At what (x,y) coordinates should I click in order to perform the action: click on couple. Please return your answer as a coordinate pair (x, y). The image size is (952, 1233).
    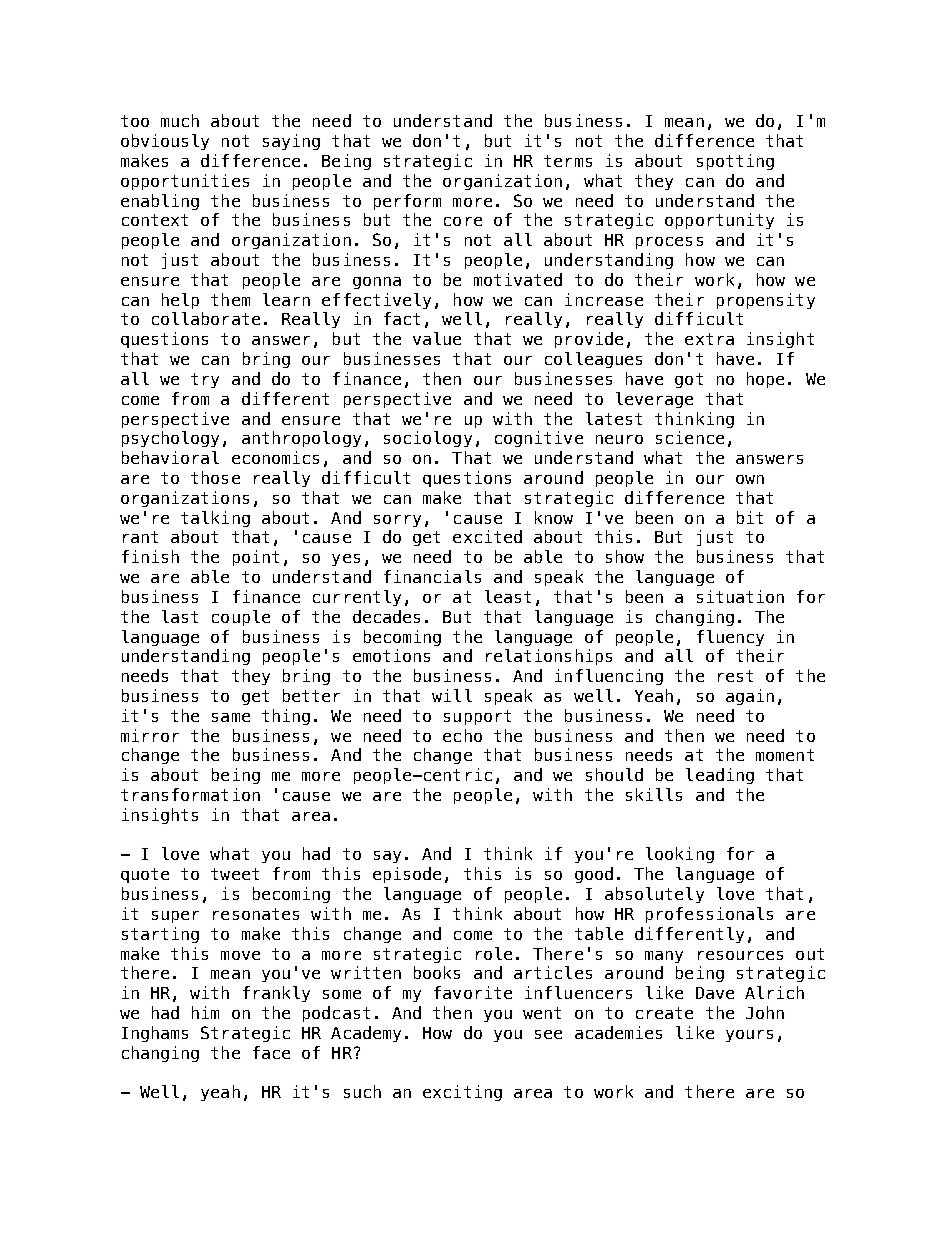
    Looking at the image, I should click on (241, 618).
